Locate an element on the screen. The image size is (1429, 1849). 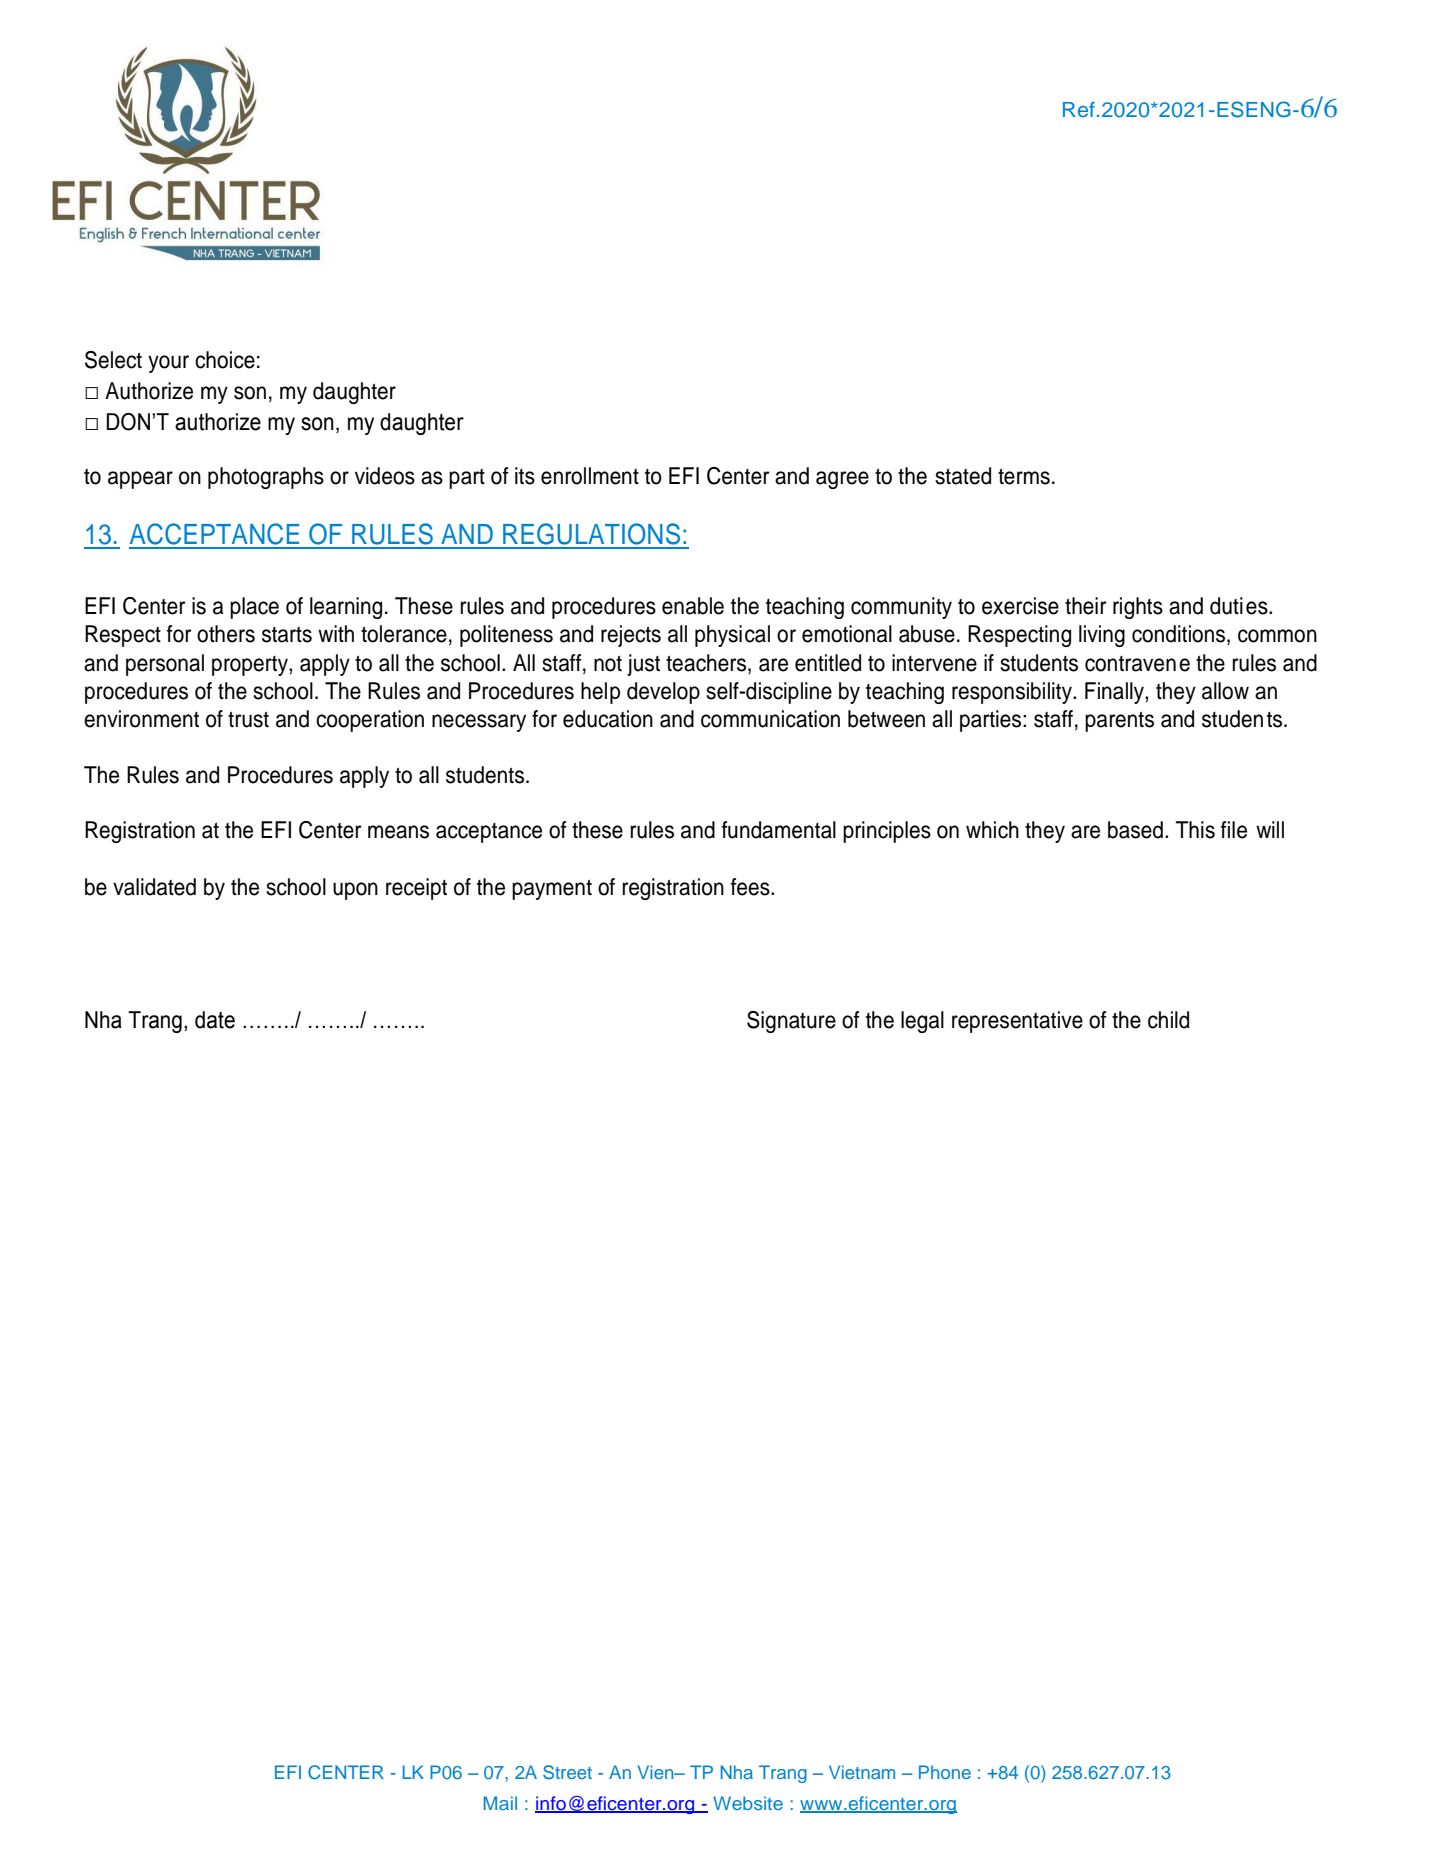
communication is located at coordinates (770, 719).
